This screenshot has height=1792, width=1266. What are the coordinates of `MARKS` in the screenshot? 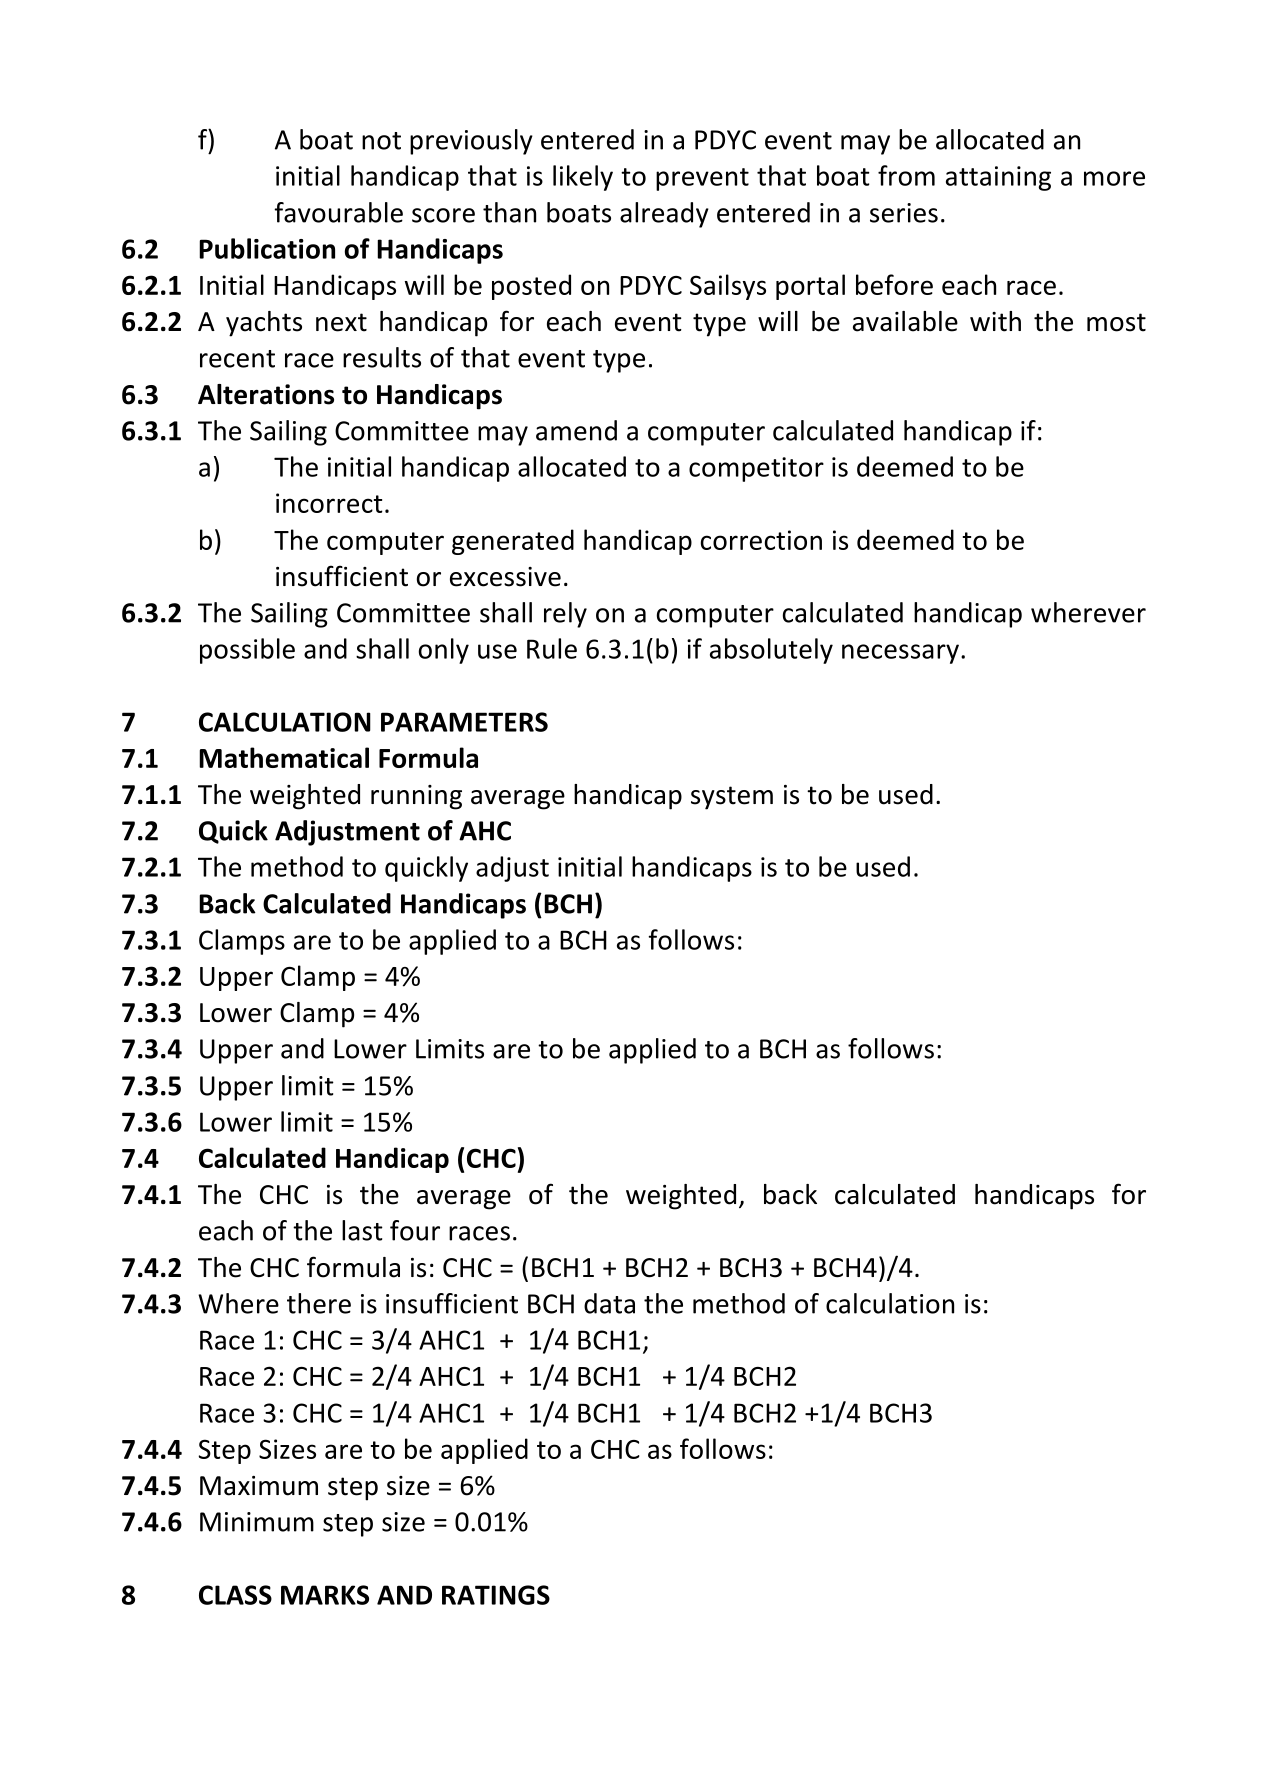 It's located at (325, 1595).
